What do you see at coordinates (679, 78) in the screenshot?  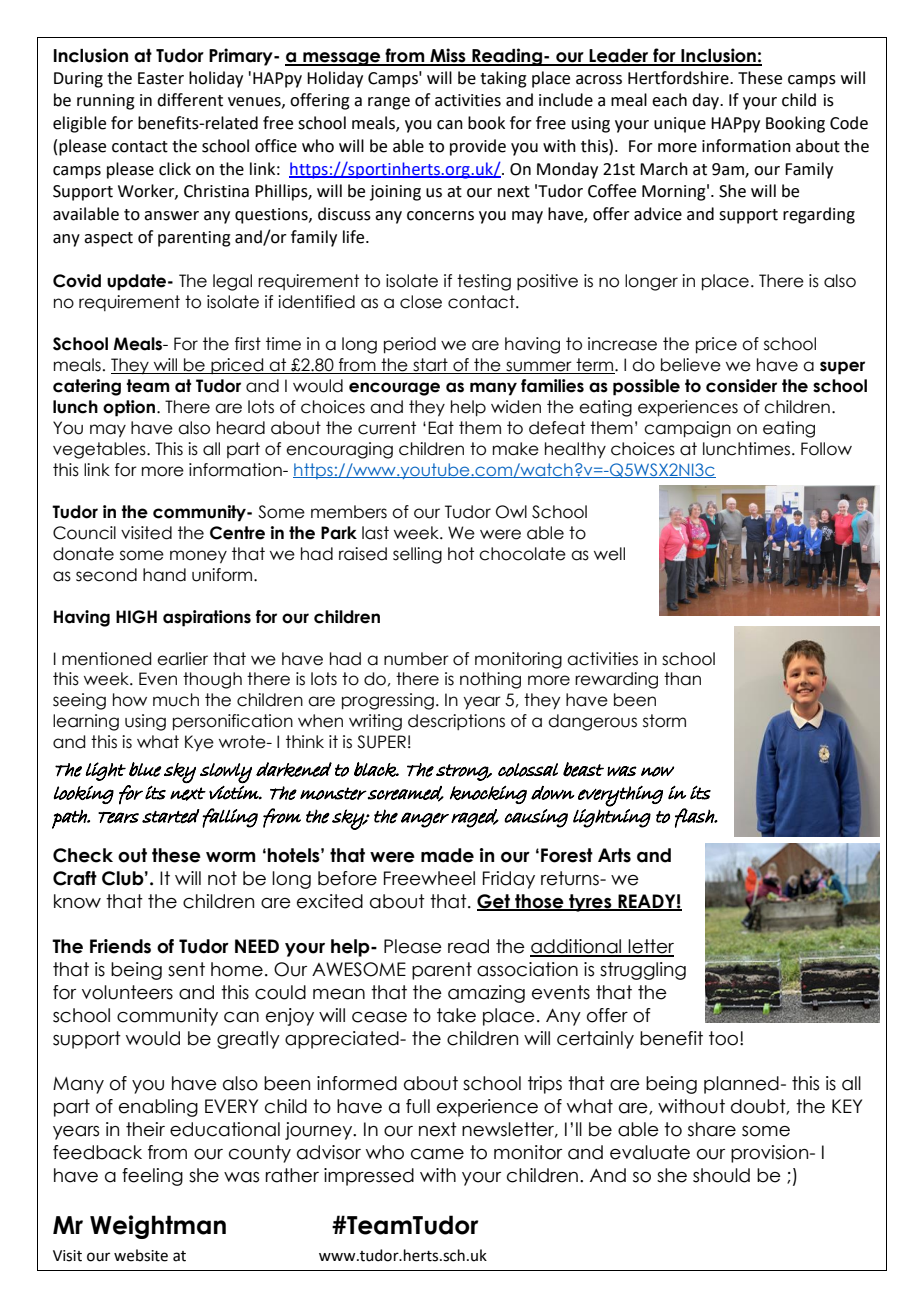 I see `Hertfordshire` at bounding box center [679, 78].
